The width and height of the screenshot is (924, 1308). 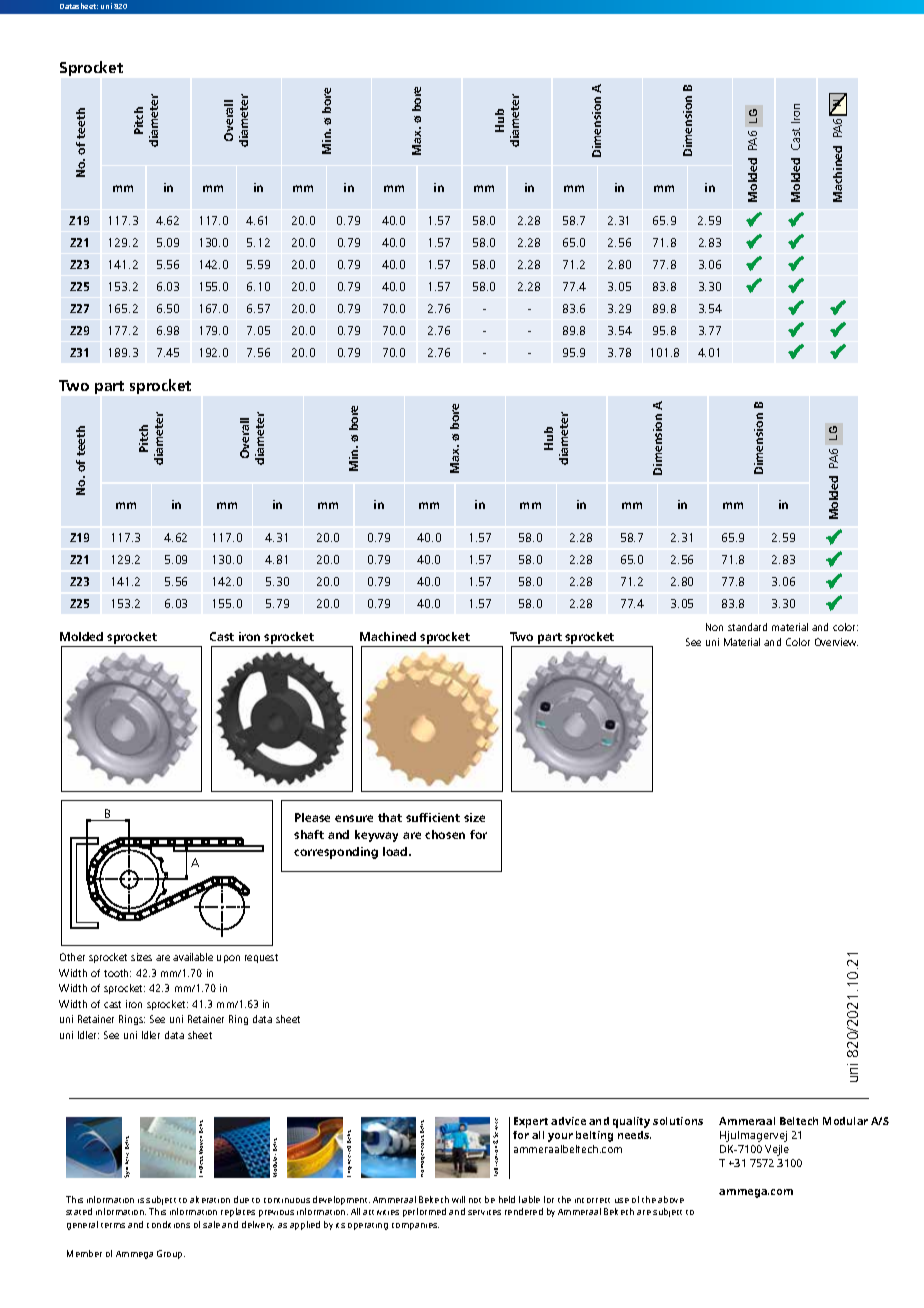 I want to click on conditions, so click(x=168, y=1224).
